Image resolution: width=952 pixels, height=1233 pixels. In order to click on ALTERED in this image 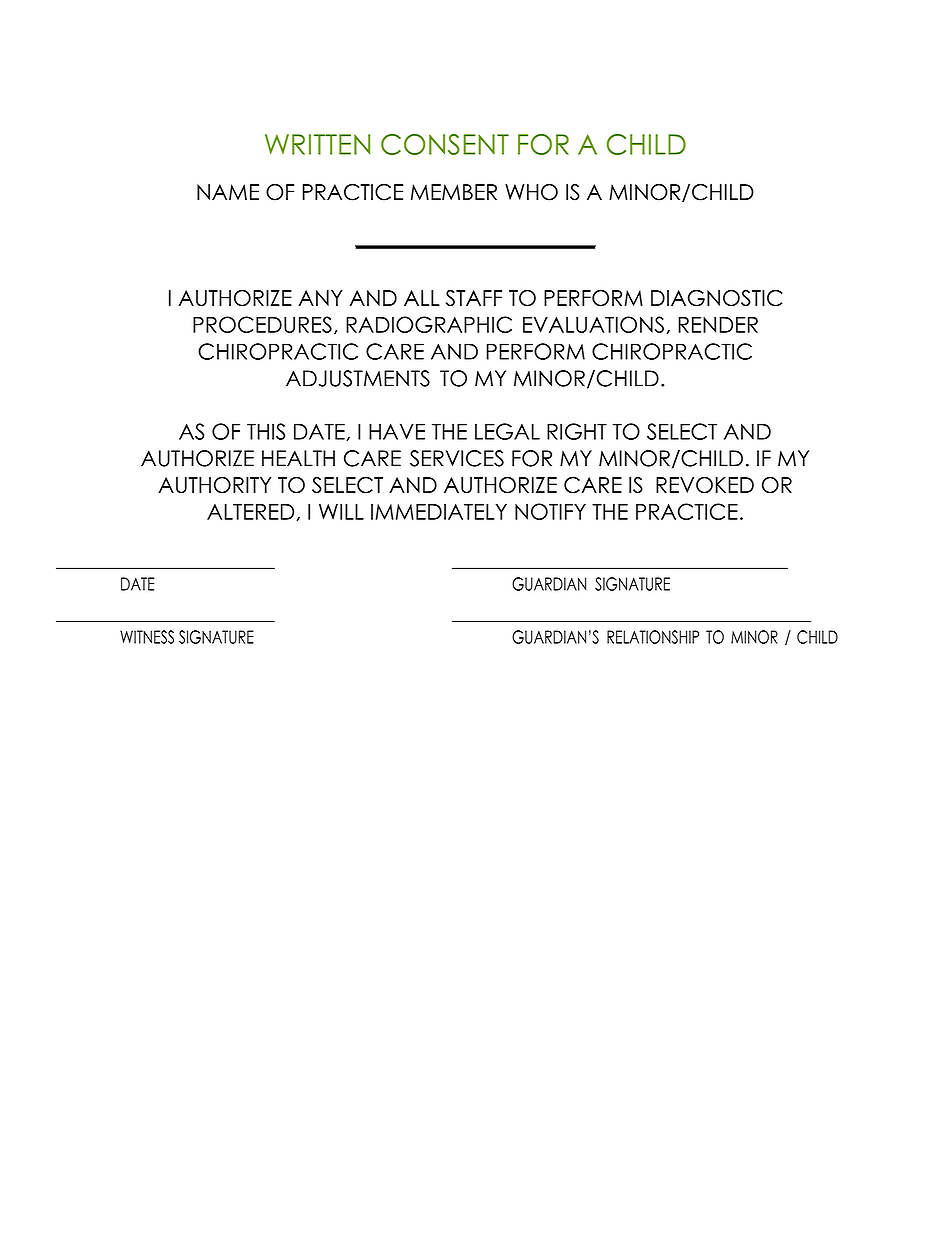, I will do `click(252, 512)`.
